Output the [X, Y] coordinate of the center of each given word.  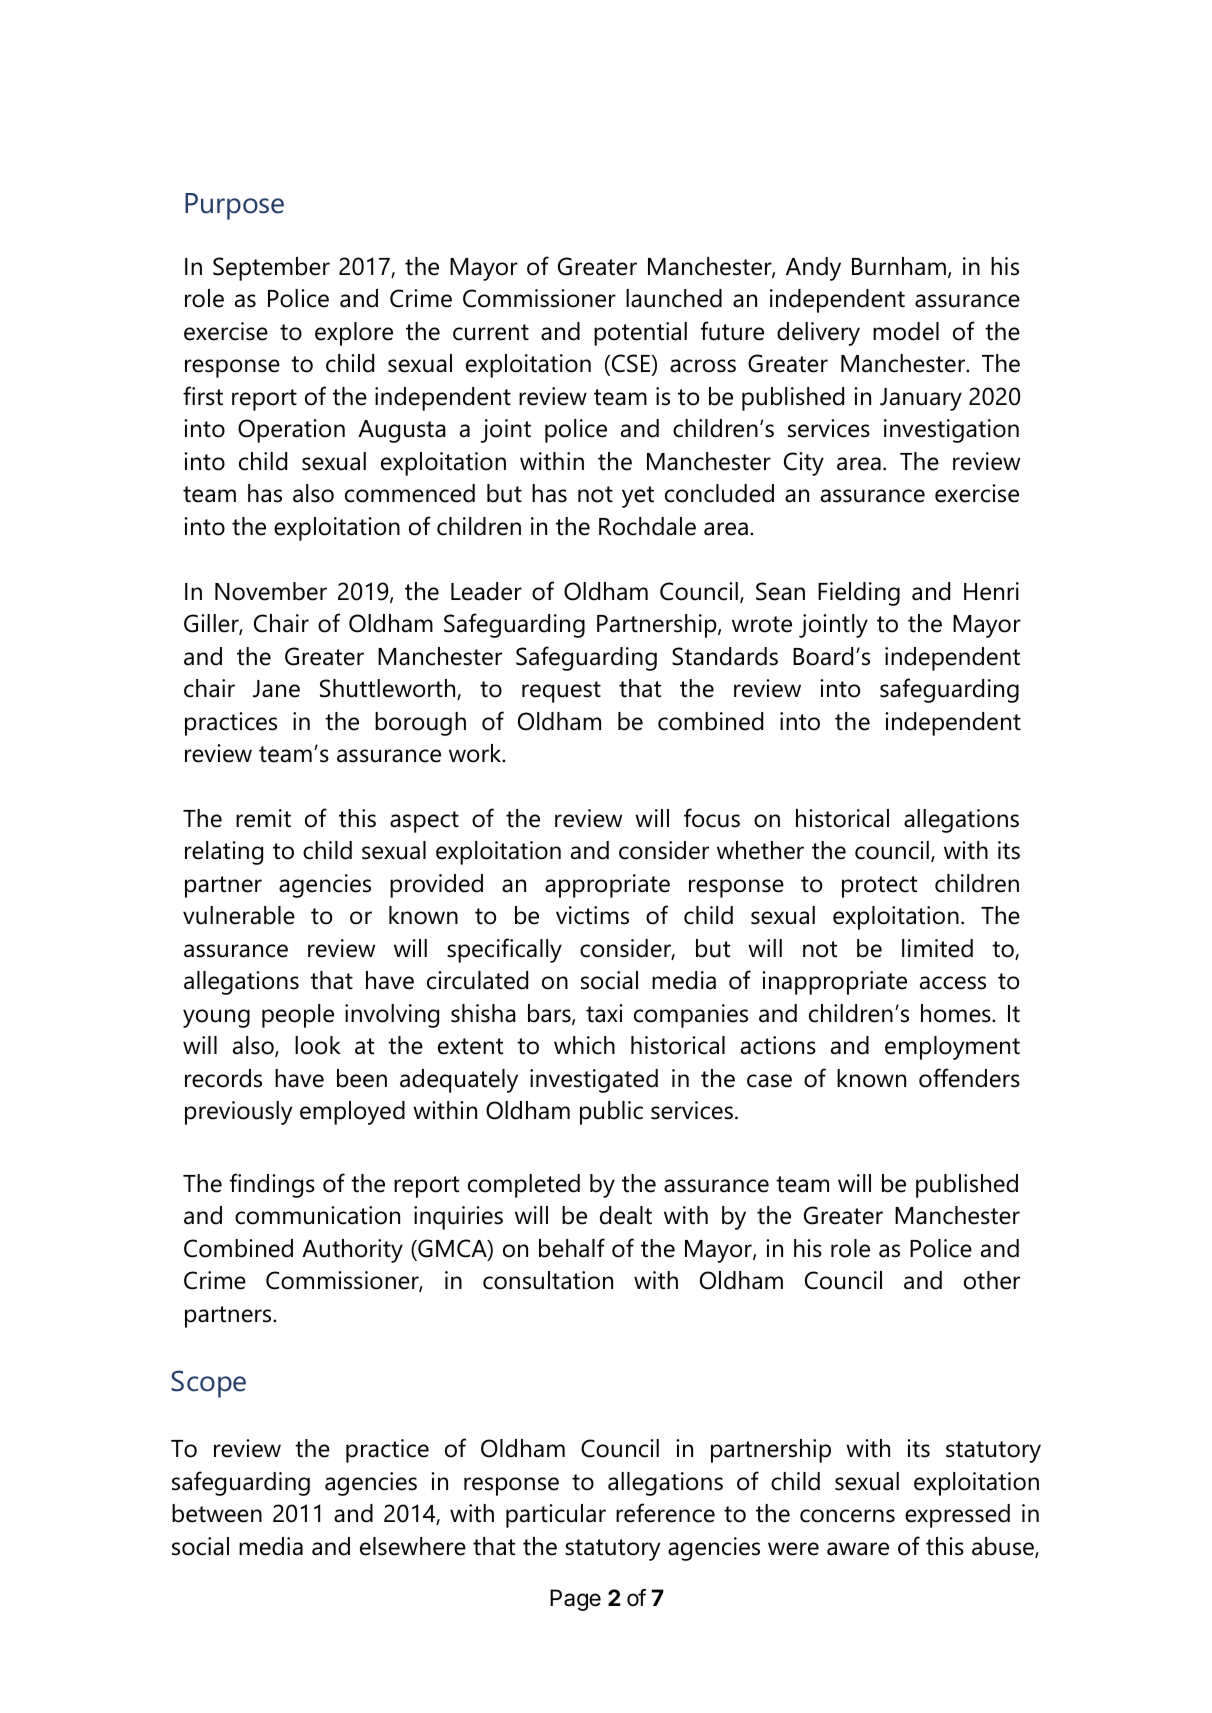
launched [674, 298]
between [217, 1513]
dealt [626, 1215]
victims [592, 915]
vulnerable [239, 915]
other [992, 1280]
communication [317, 1215]
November [271, 591]
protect [879, 887]
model [906, 331]
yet [638, 497]
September [271, 269]
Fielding [859, 594]
